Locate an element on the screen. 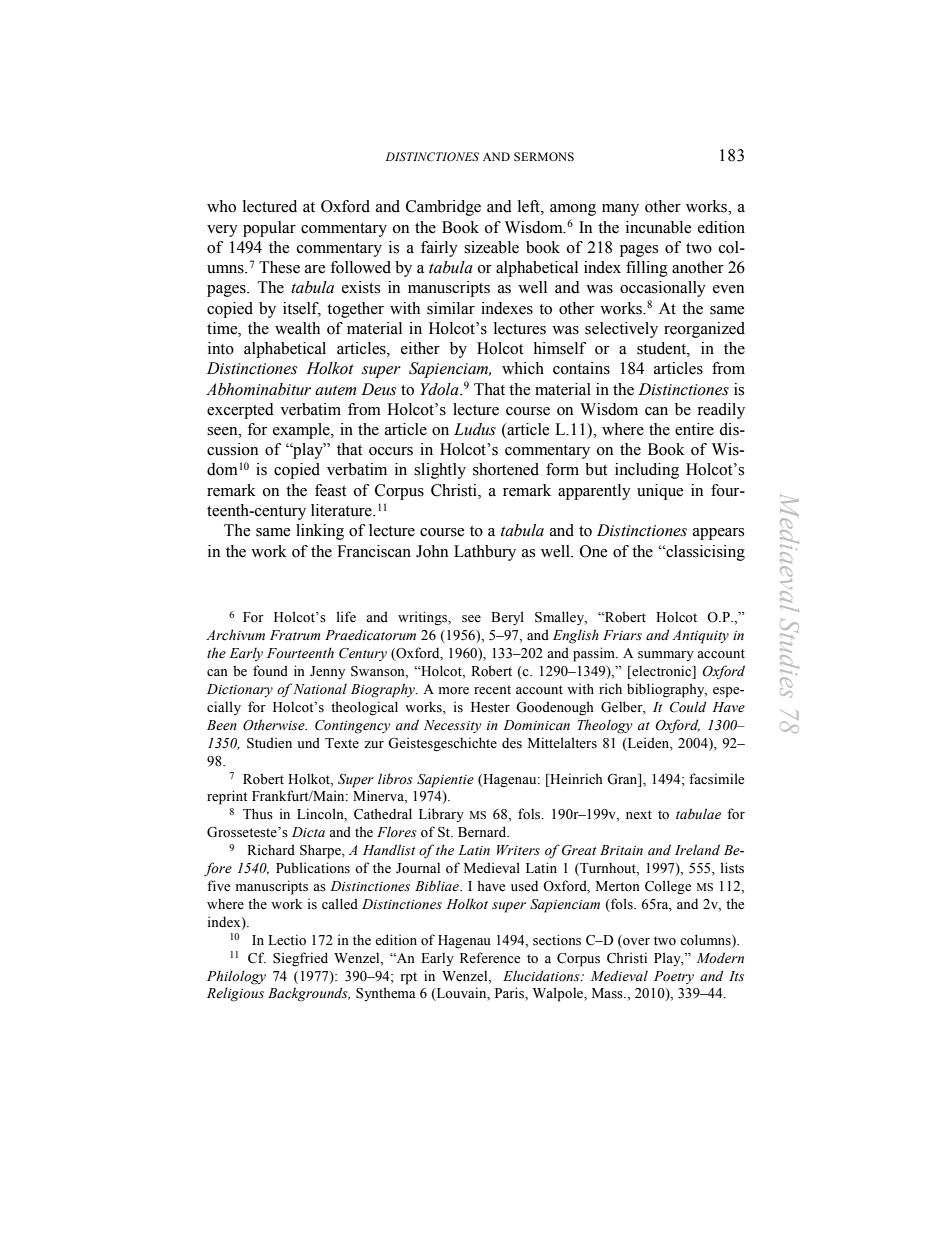 This screenshot has height=1233, width=952. shortened is located at coordinates (506, 469).
